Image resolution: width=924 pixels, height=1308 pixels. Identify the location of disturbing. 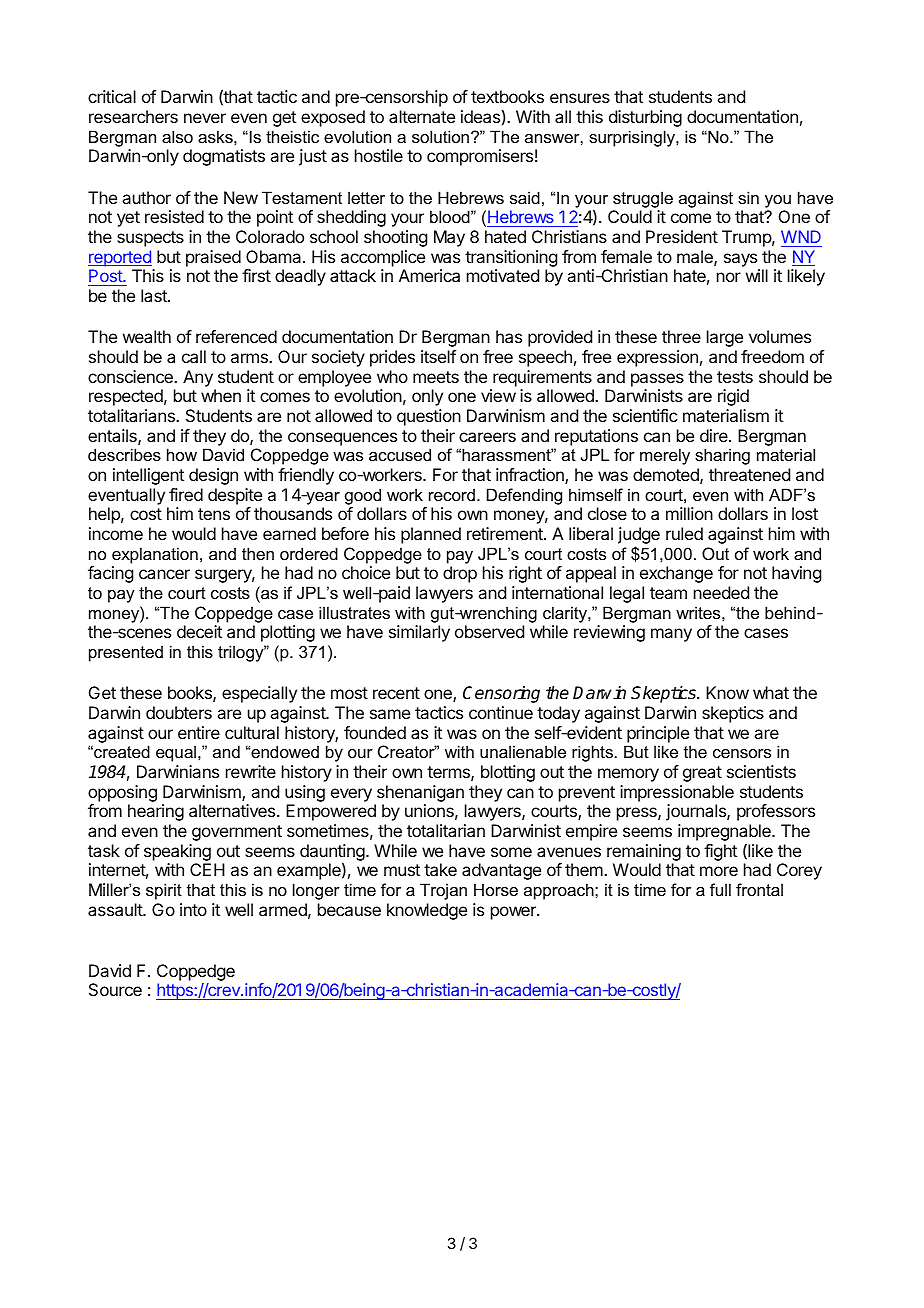
(645, 118).
